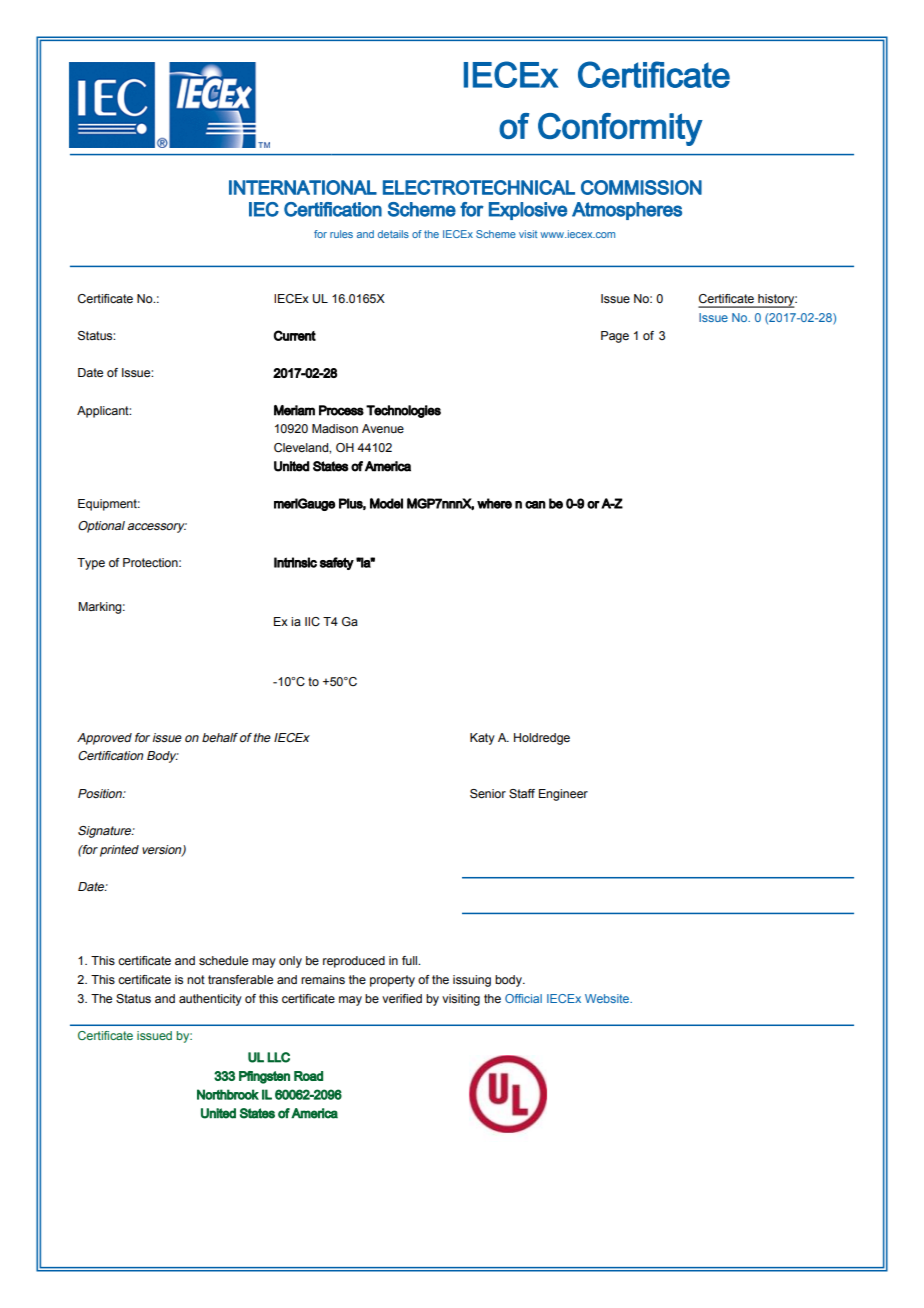 Image resolution: width=924 pixels, height=1308 pixels. Describe the element at coordinates (303, 187) in the image. I see `INTERNATIONAL` at that location.
